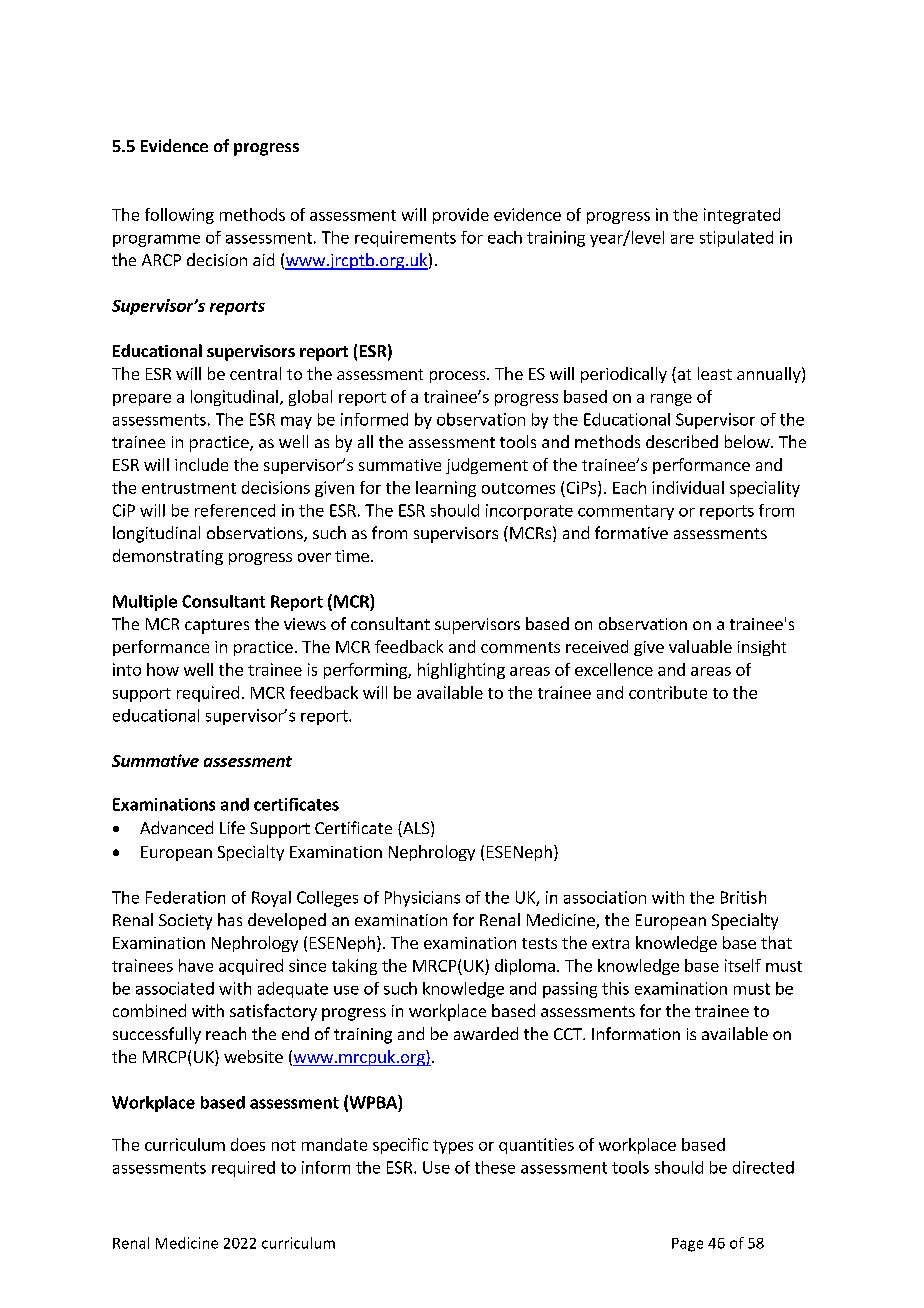 The width and height of the document is (924, 1308). What do you see at coordinates (248, 1144) in the document?
I see `does` at bounding box center [248, 1144].
